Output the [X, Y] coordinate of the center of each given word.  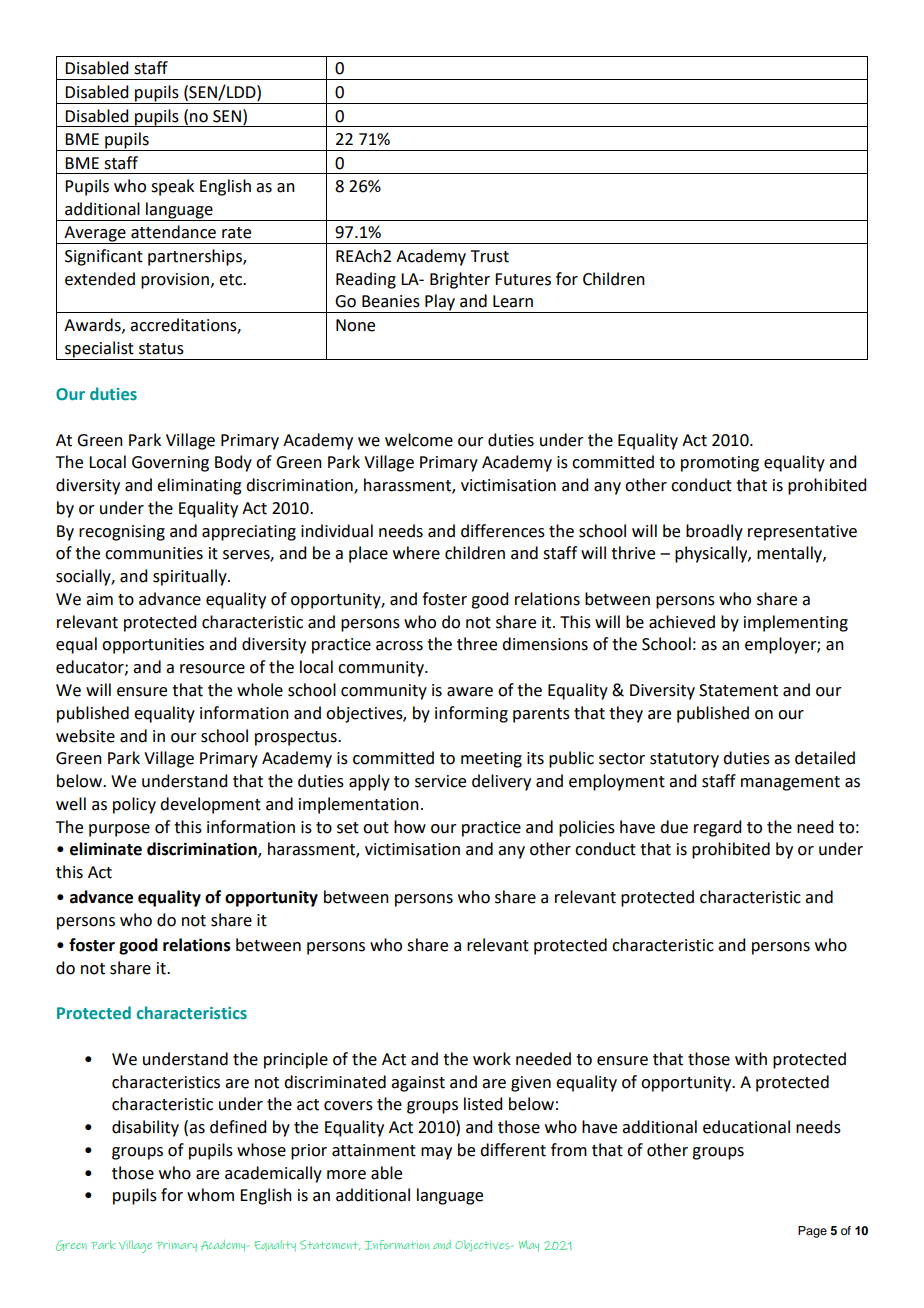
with [751, 1059]
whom [210, 1195]
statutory [684, 760]
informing [471, 714]
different [513, 1150]
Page [812, 1232]
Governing [170, 464]
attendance [173, 232]
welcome [419, 440]
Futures [523, 279]
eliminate [106, 849]
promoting [720, 464]
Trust [490, 256]
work [492, 1059]
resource [212, 669]
